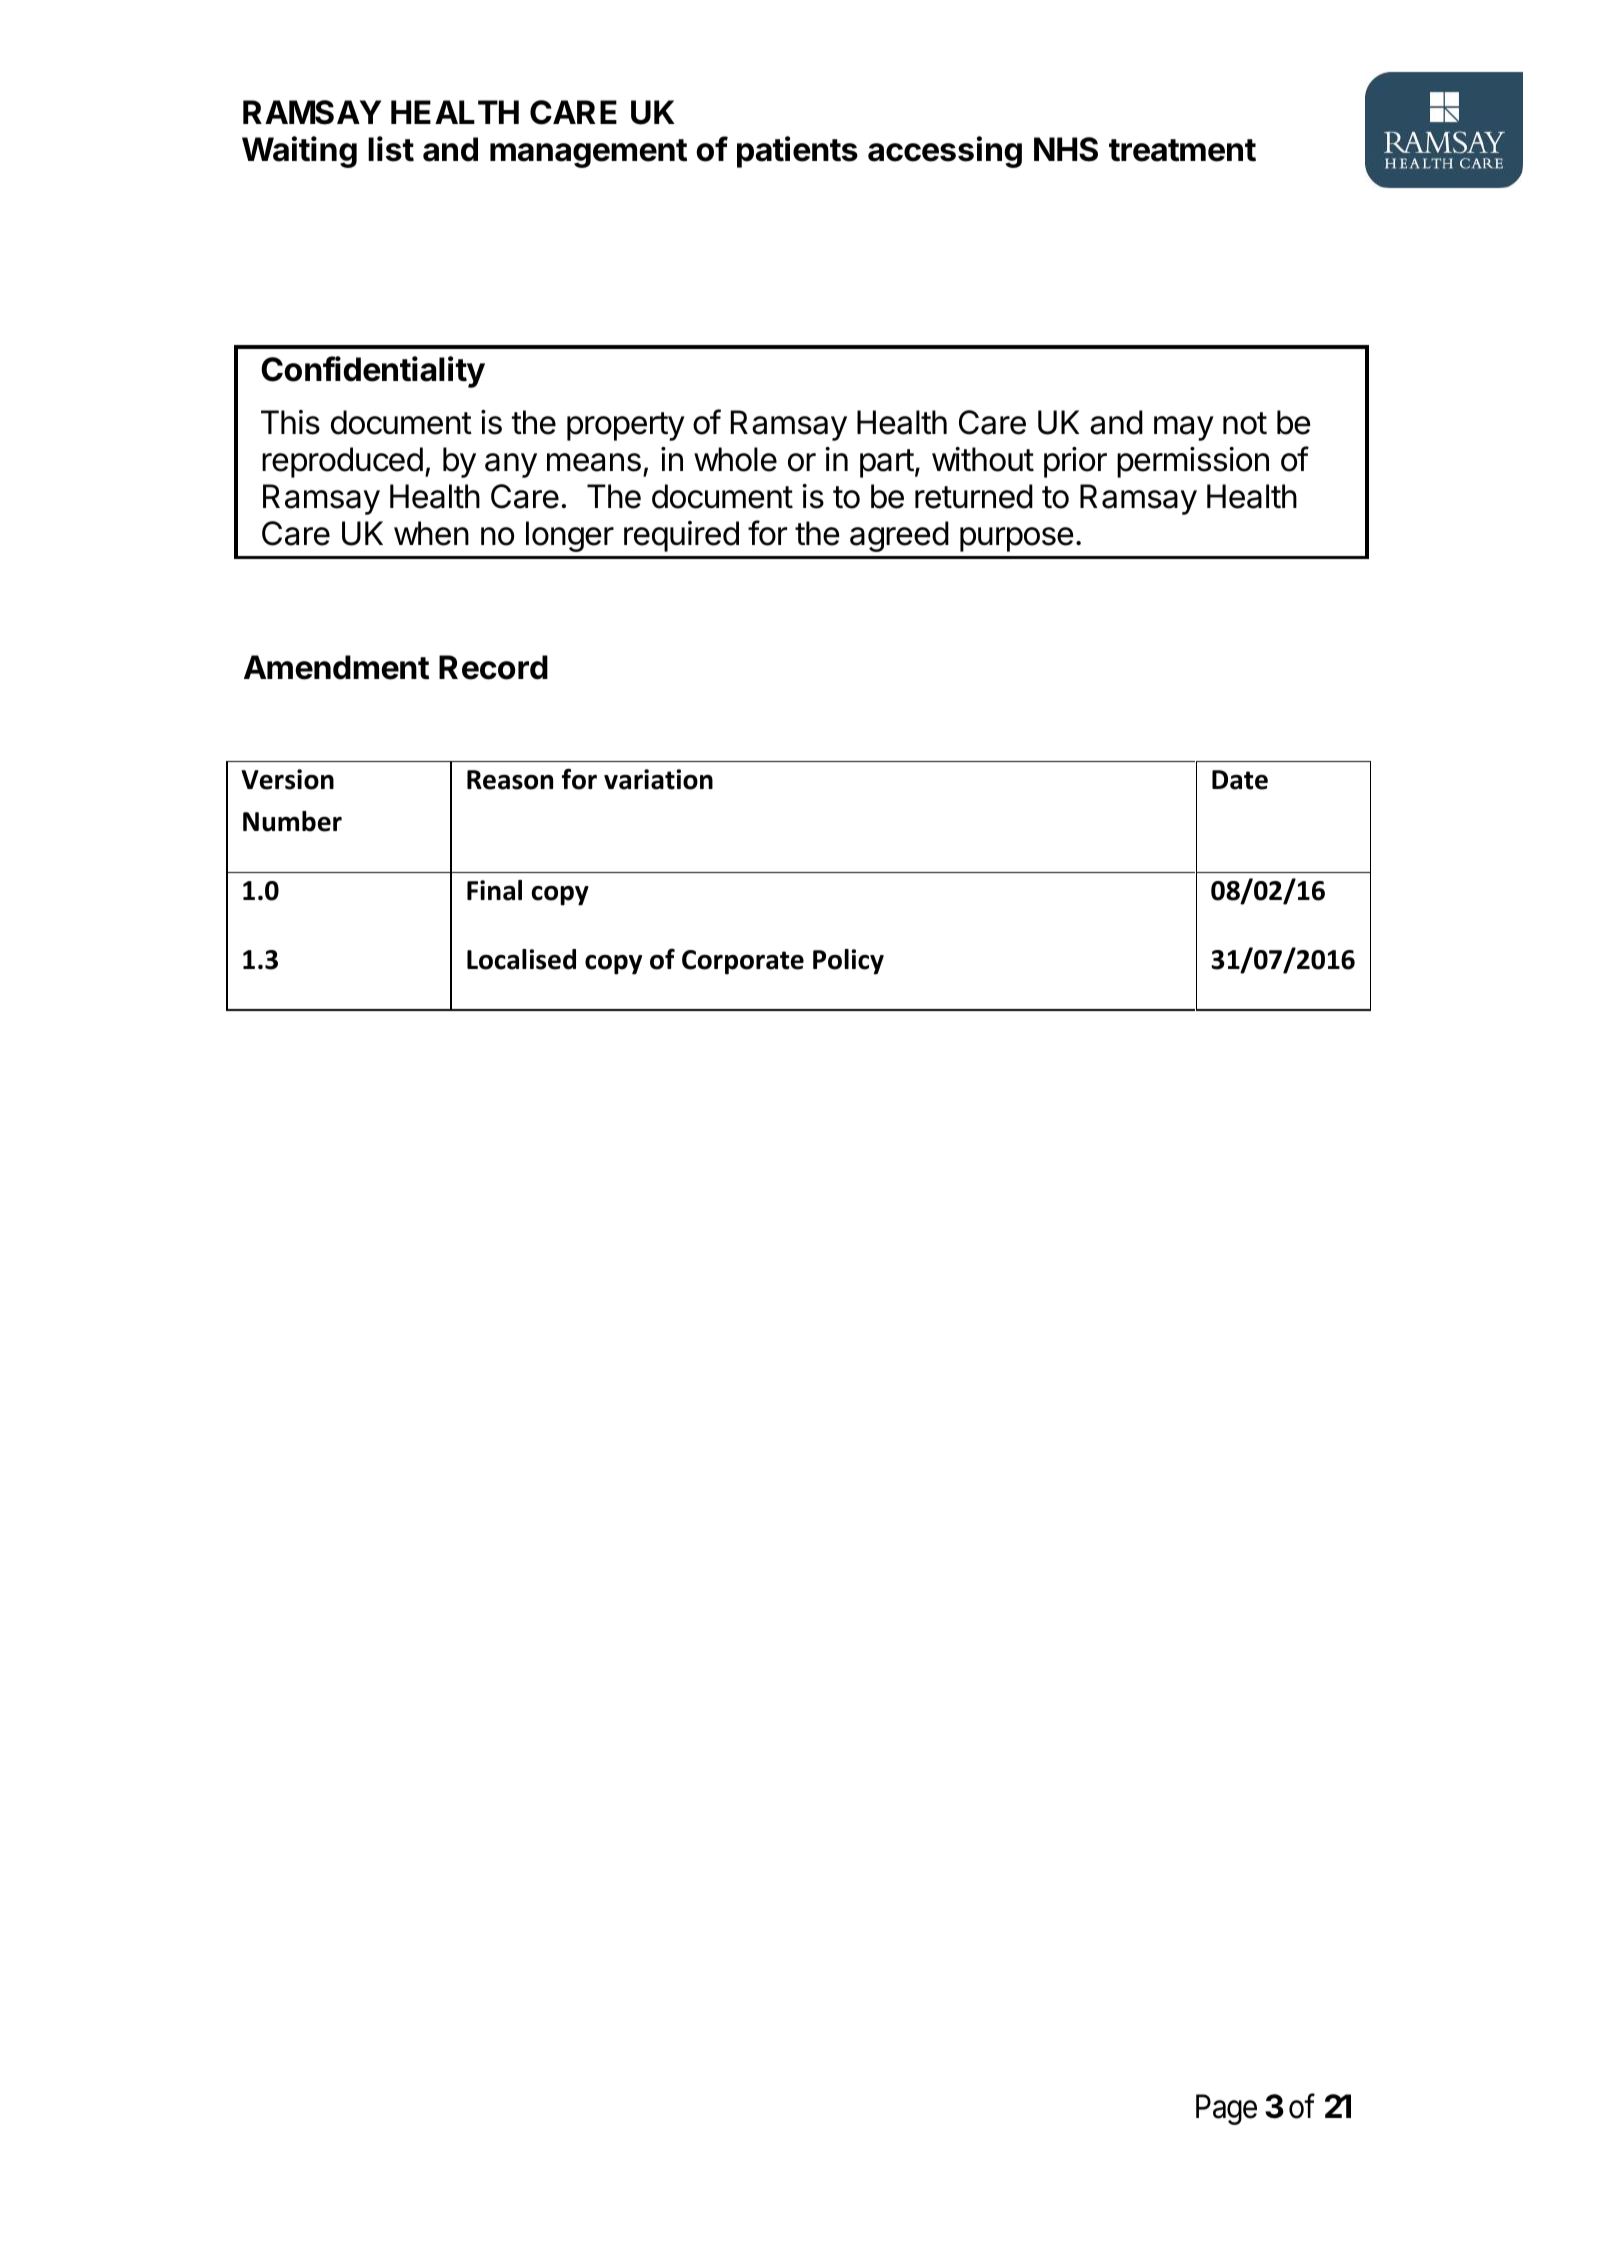 This screenshot has width=1597, height=2258. I want to click on Policy, so click(848, 962).
